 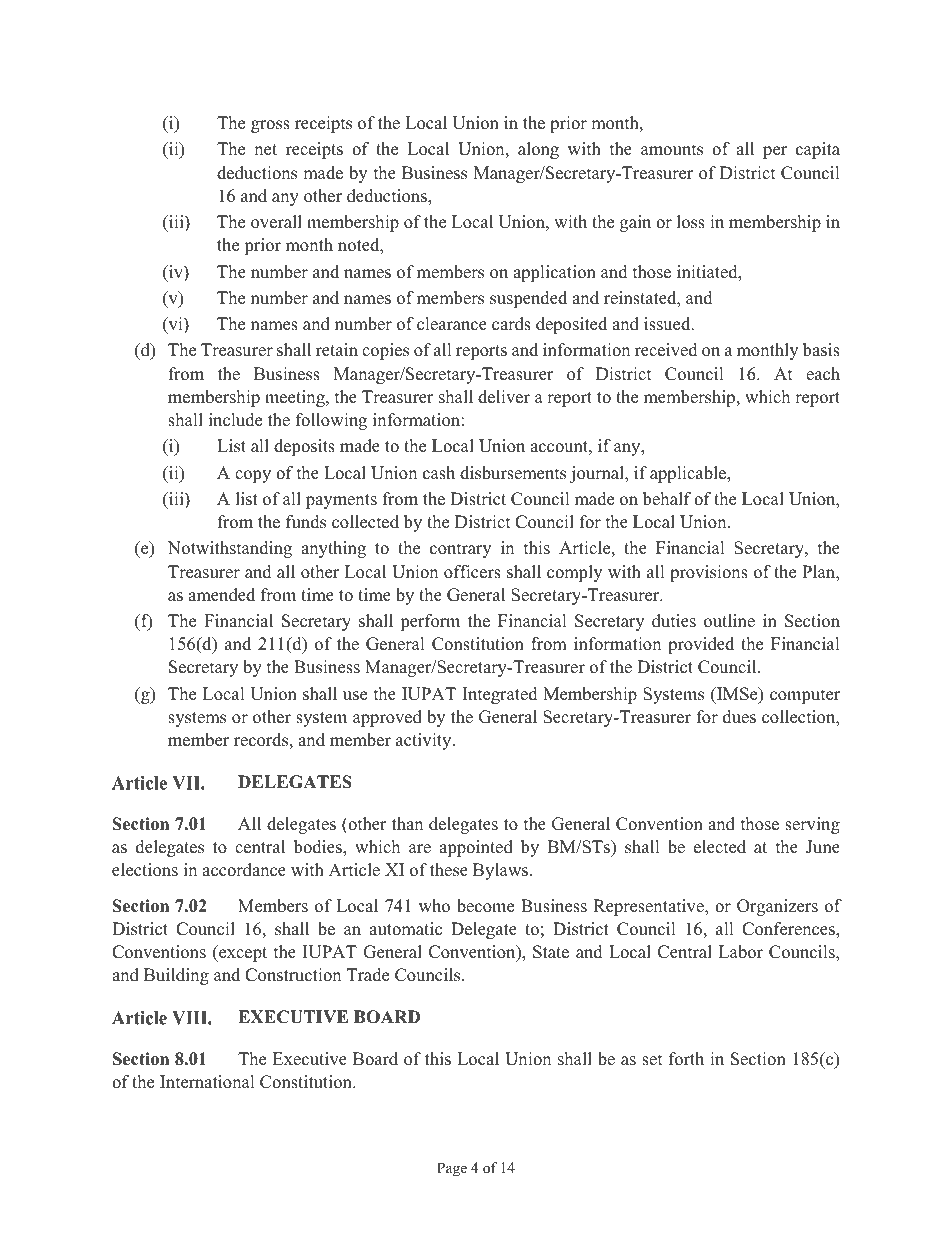 I want to click on net, so click(x=265, y=150).
